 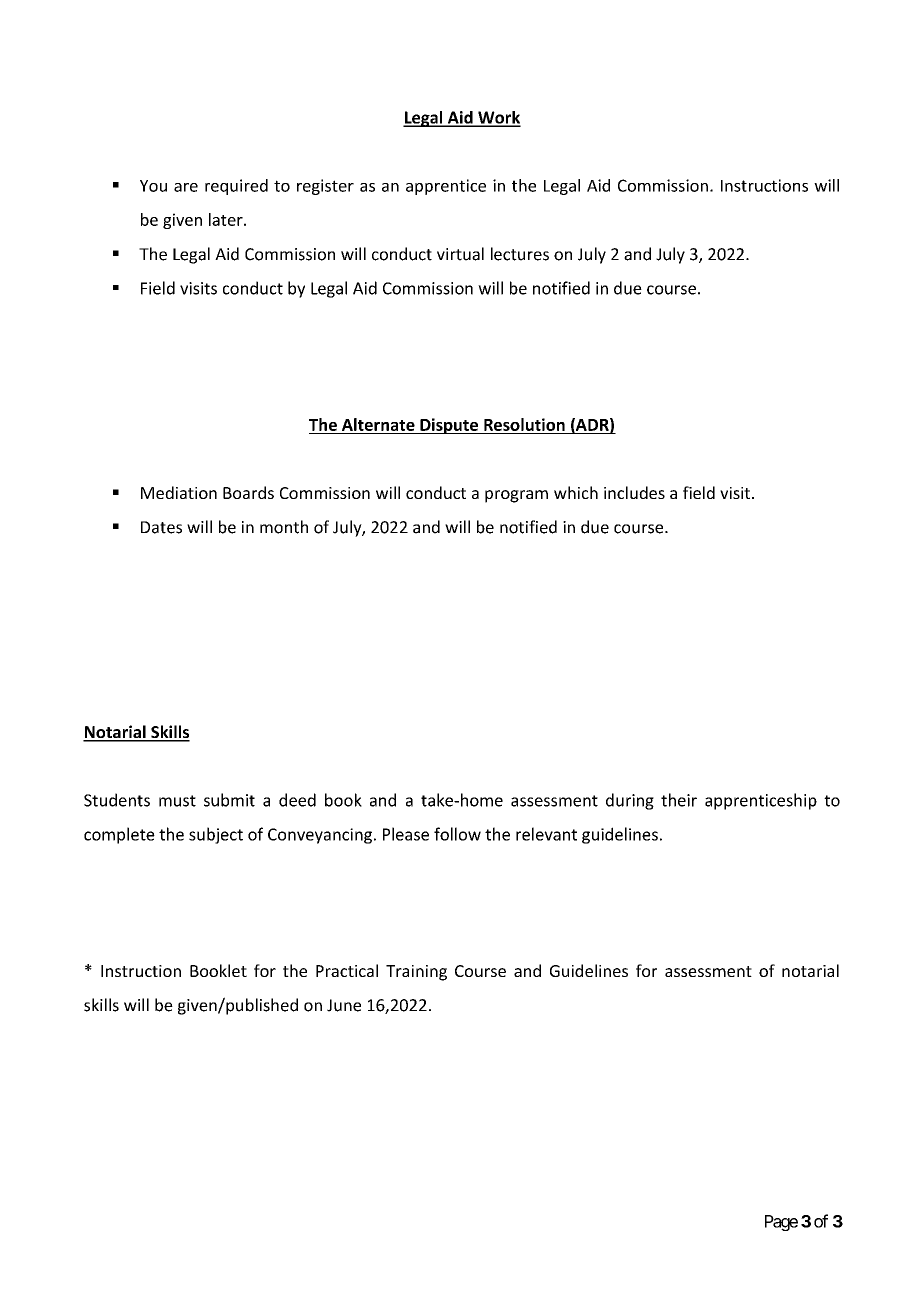 I want to click on which, so click(x=576, y=492).
